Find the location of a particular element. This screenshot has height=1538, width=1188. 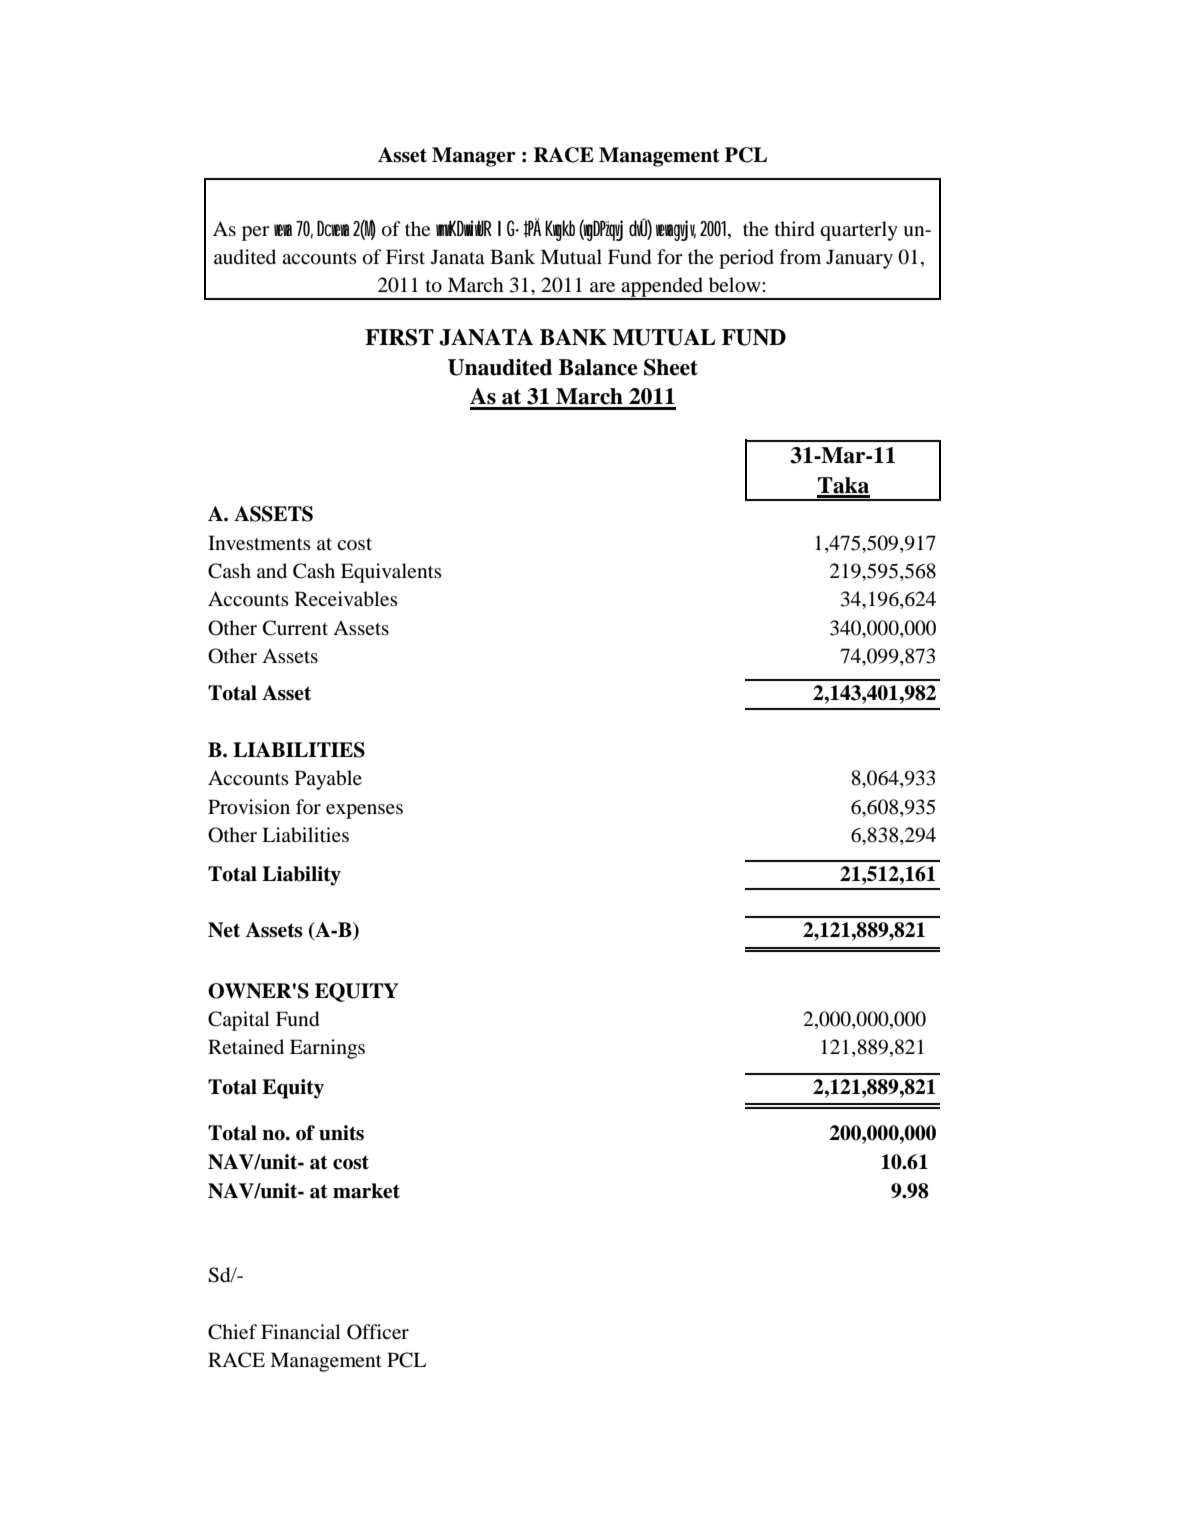

Sheet is located at coordinates (671, 367).
